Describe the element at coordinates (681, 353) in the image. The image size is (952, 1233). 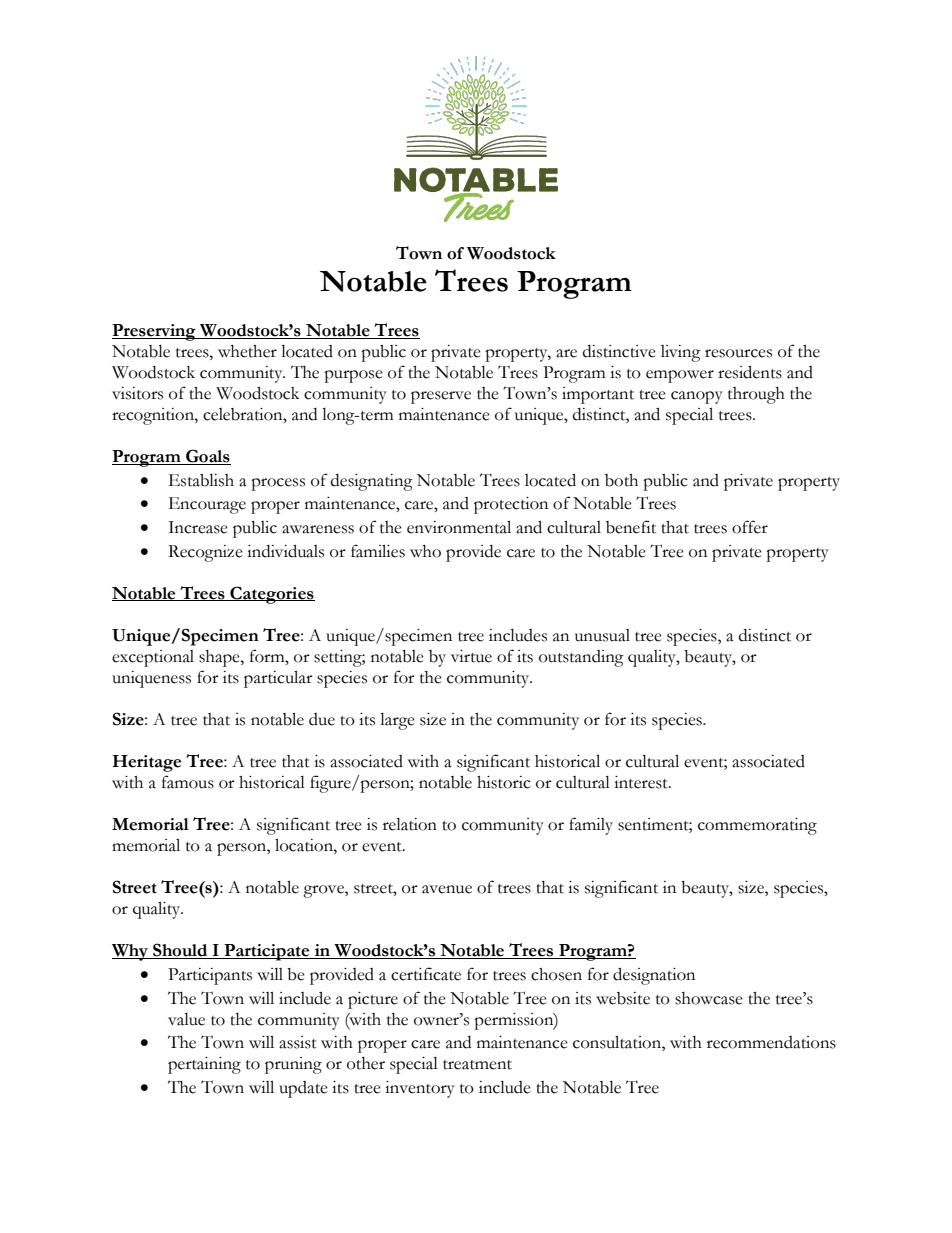
I see `living` at that location.
